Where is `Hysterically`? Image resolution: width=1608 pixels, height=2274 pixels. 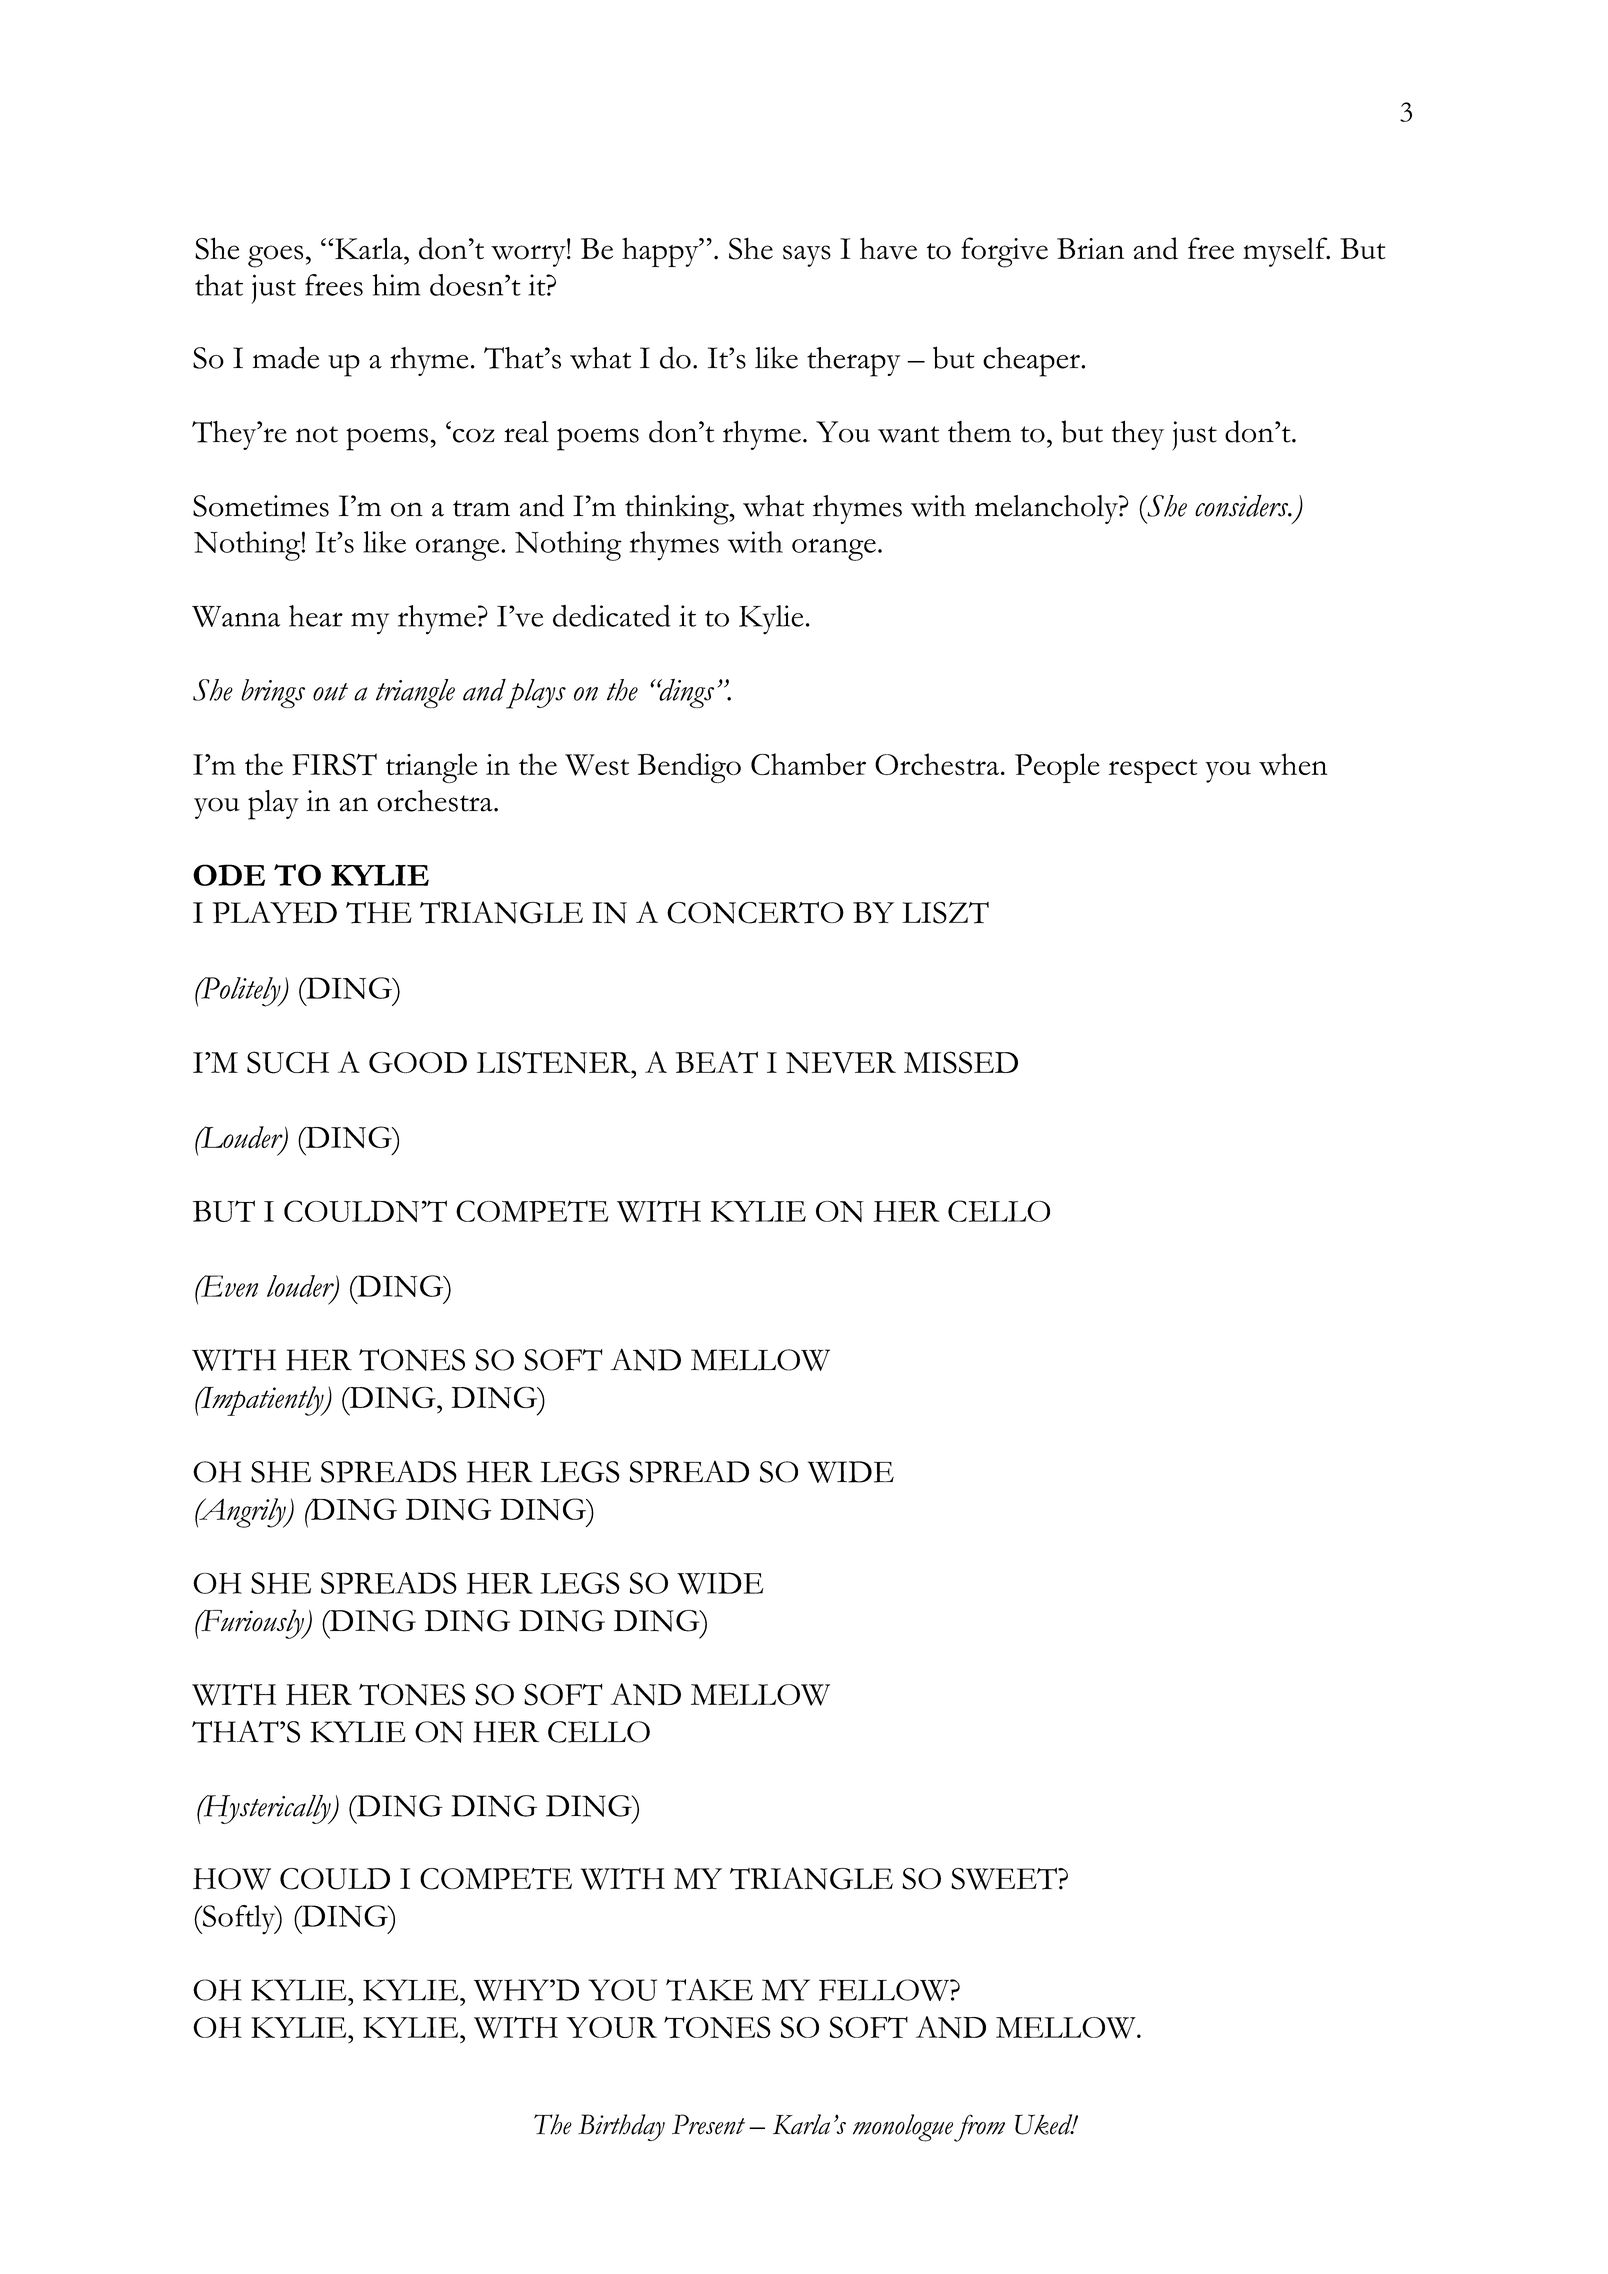
Hysterically is located at coordinates (267, 1809).
